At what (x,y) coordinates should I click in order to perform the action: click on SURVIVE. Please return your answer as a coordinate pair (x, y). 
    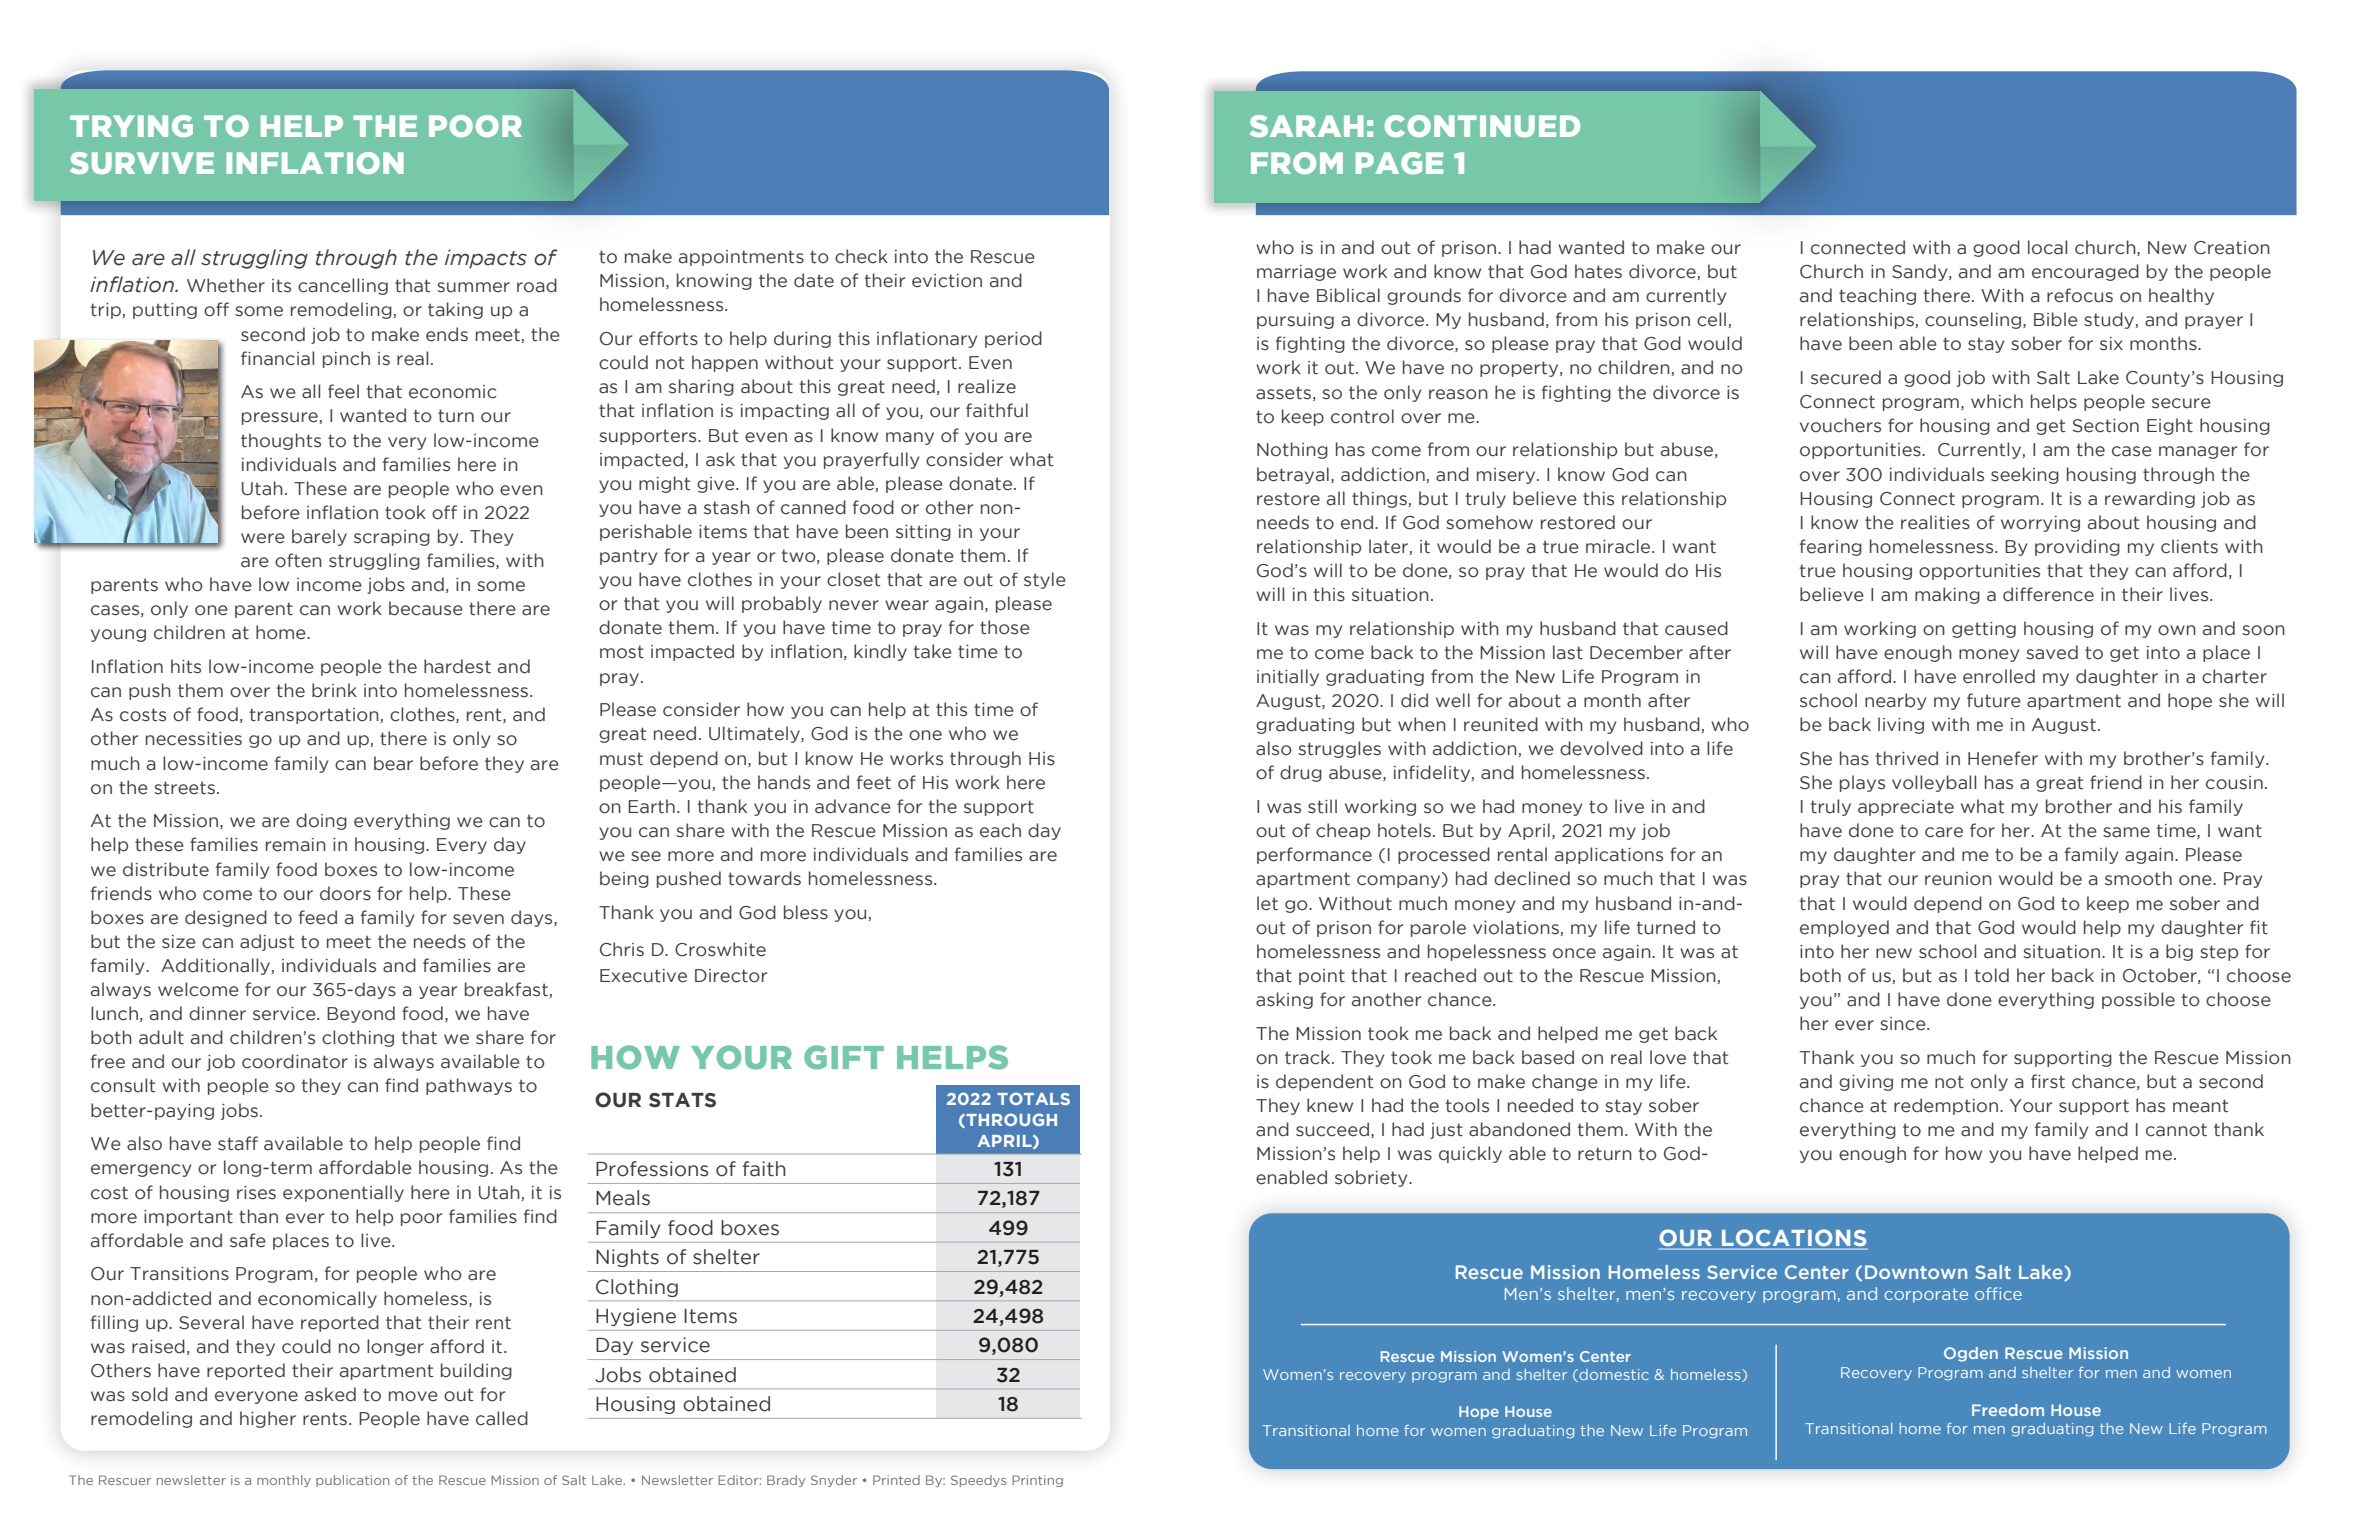
    Looking at the image, I should click on (142, 163).
